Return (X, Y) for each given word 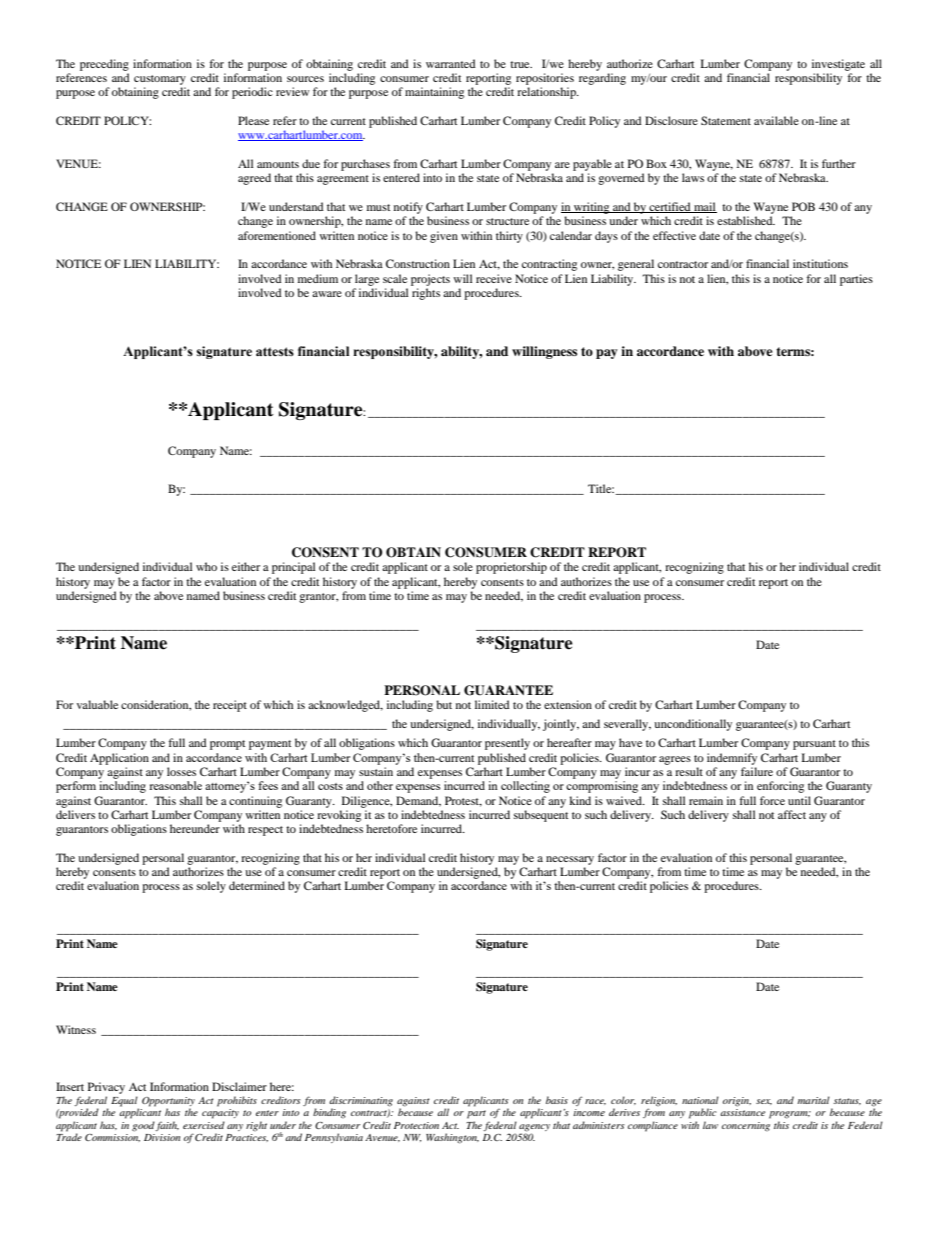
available (776, 120)
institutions (820, 263)
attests (275, 352)
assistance (742, 1112)
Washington (452, 1138)
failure (757, 771)
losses (181, 771)
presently (507, 744)
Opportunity (168, 1102)
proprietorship (511, 568)
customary (160, 80)
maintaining (434, 93)
